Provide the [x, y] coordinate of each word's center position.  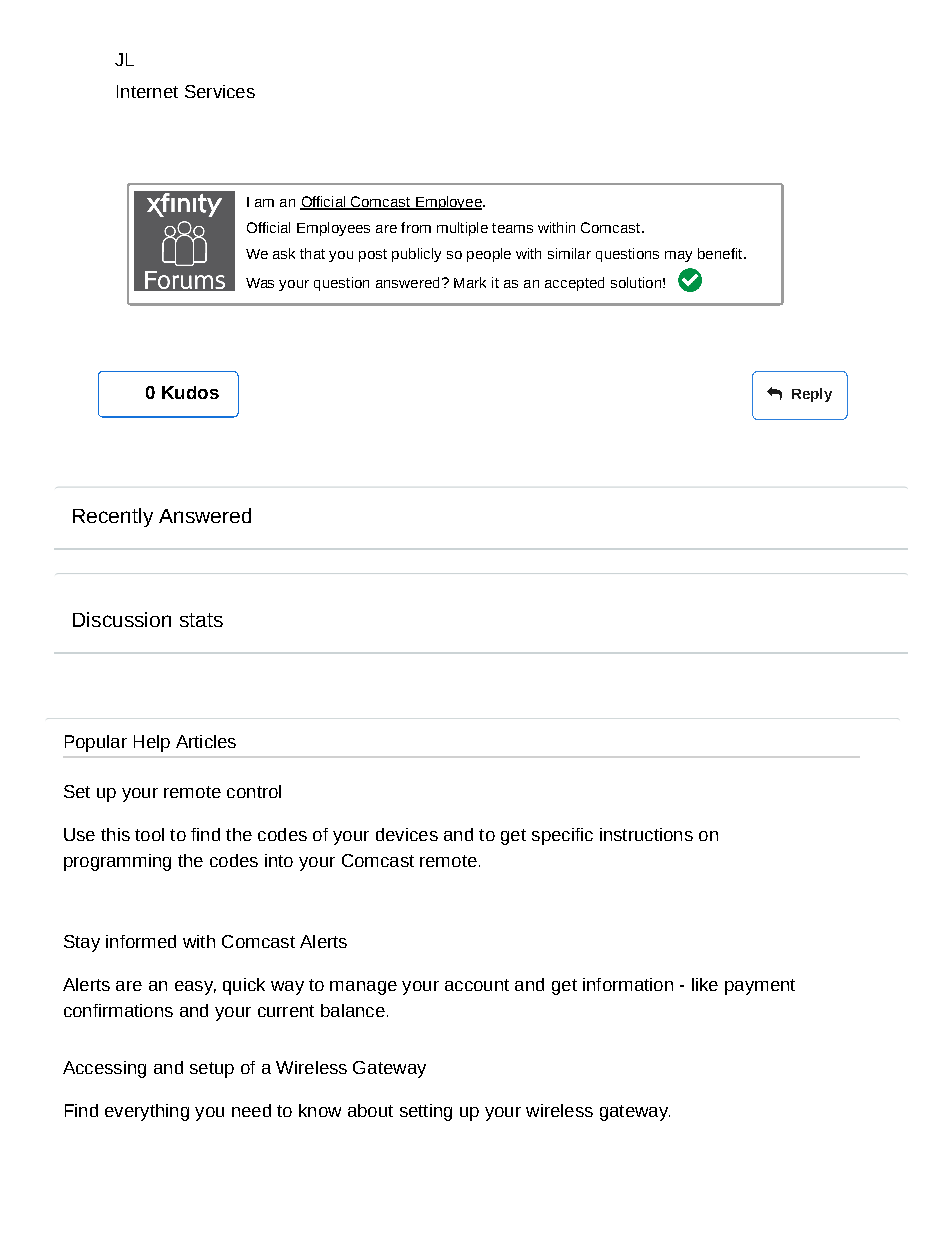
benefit [721, 253]
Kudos [190, 392]
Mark [470, 282]
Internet [147, 91]
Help [152, 743]
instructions [646, 834]
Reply [812, 395]
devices [407, 834]
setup [212, 1070]
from [416, 227]
